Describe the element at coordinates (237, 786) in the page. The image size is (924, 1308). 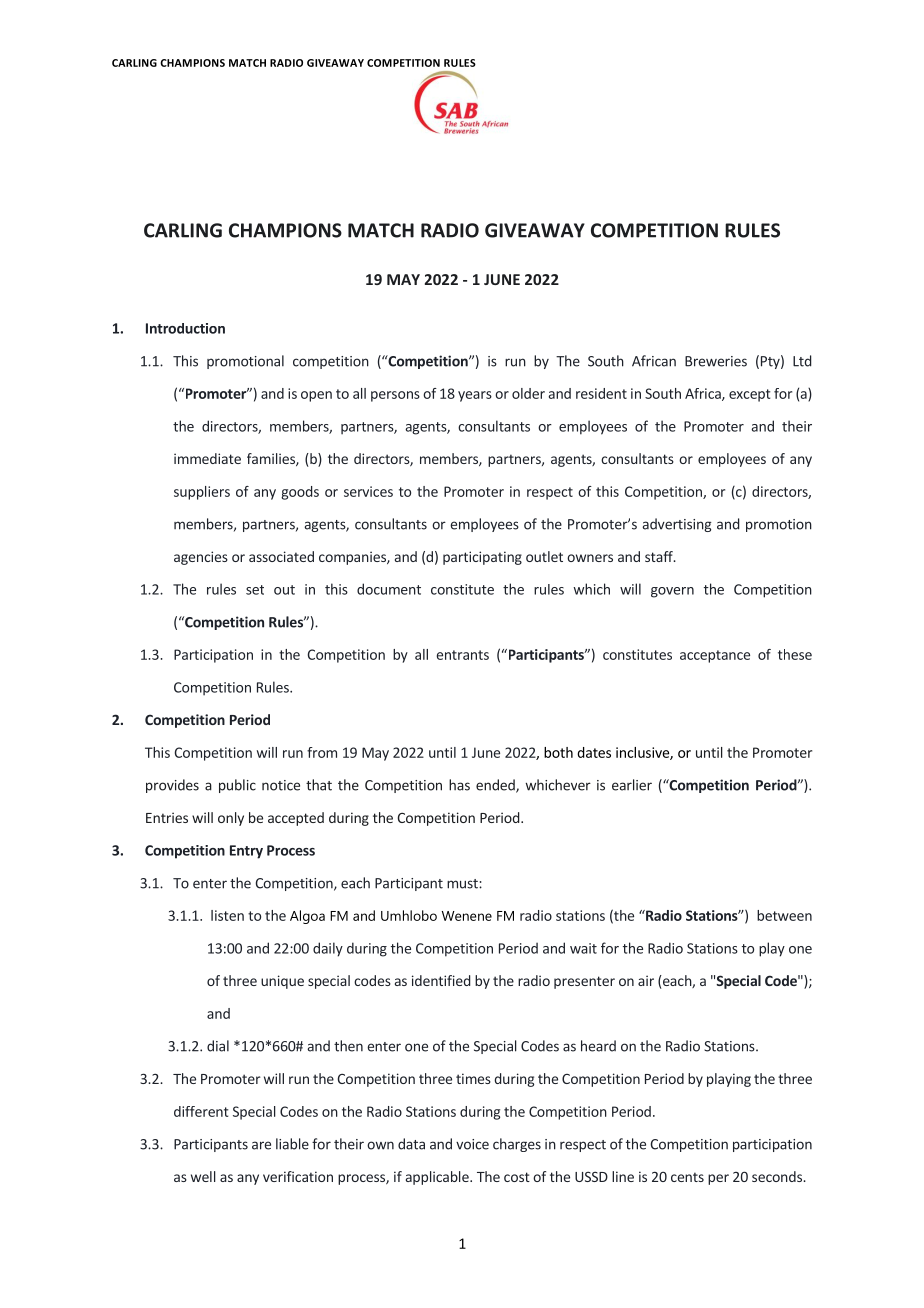
I see `public` at that location.
